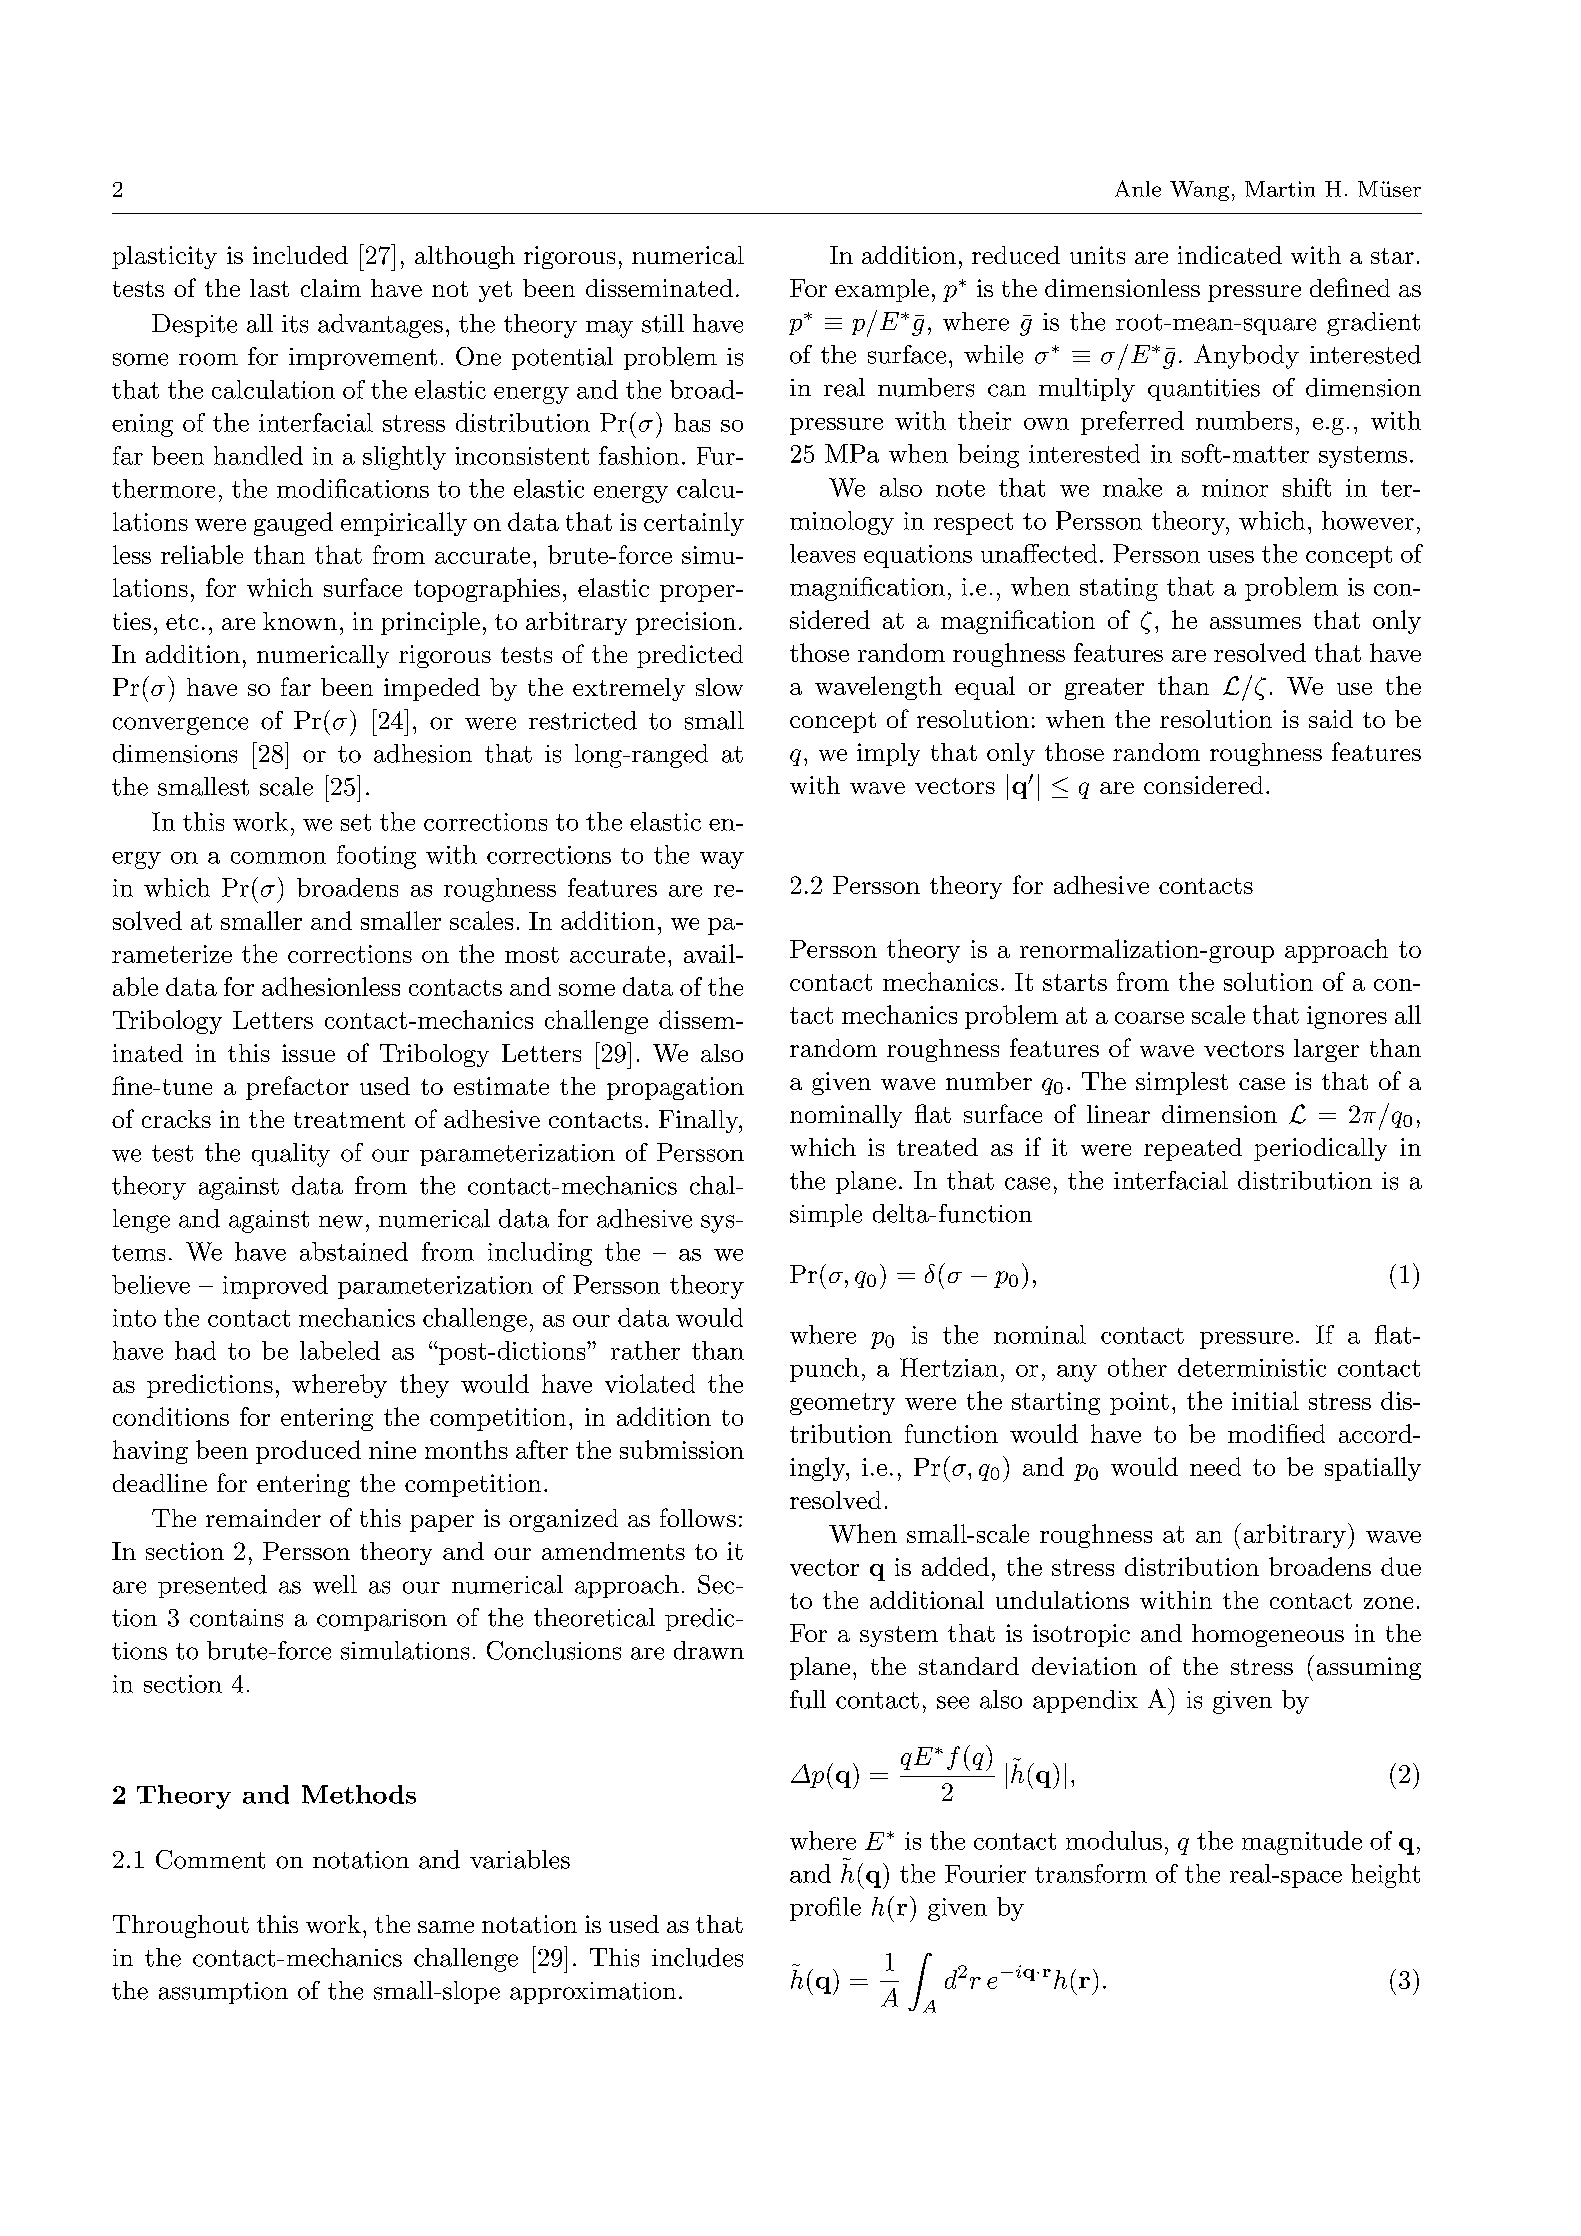 This screenshot has width=1581, height=2236. Describe the element at coordinates (1230, 255) in the screenshot. I see `indicated` at that location.
